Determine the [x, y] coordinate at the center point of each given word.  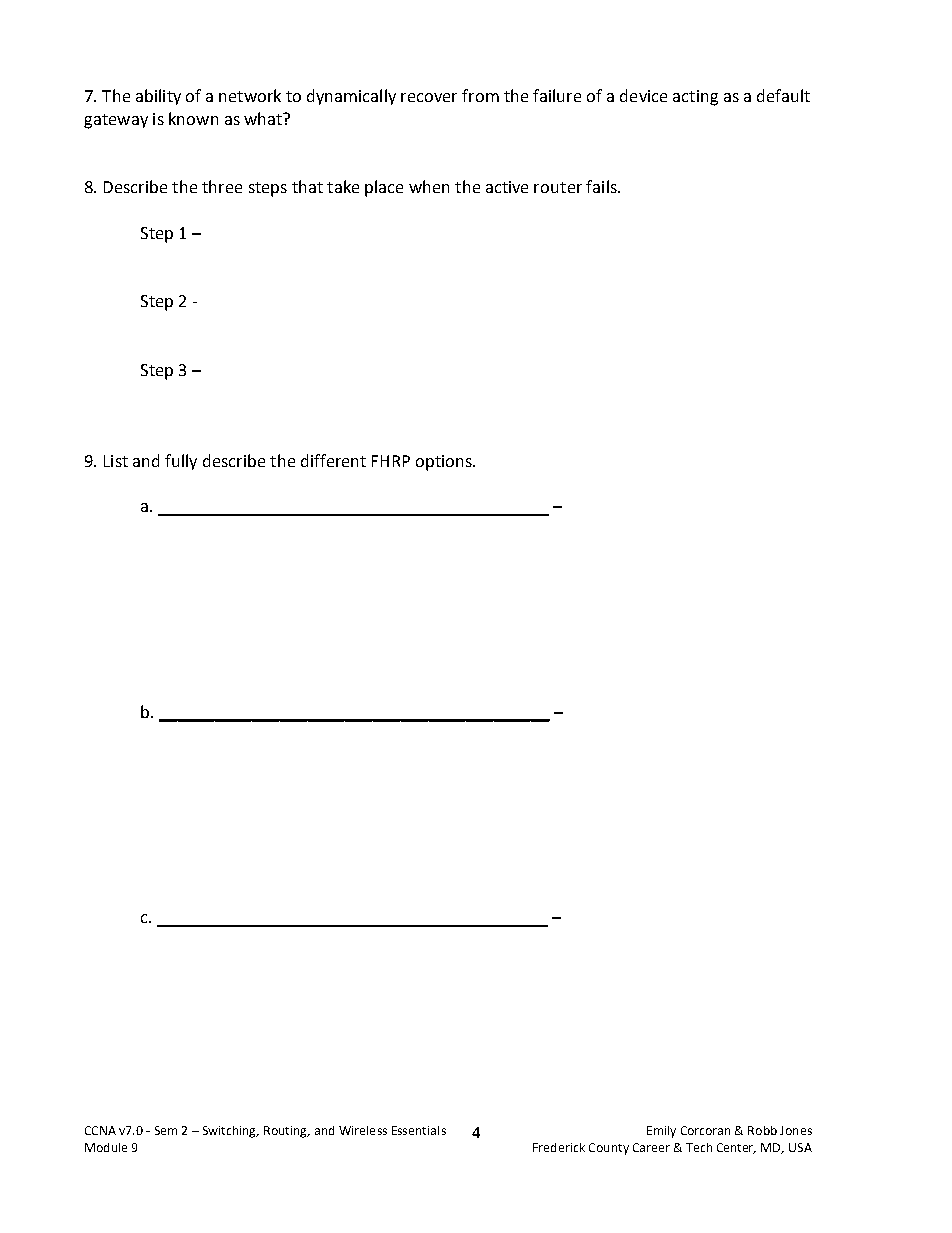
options [445, 463]
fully [181, 462]
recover [429, 97]
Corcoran [705, 1130]
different [333, 460]
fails [602, 186]
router [558, 187]
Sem [166, 1130]
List [116, 461]
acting [695, 98]
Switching [231, 1132]
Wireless [363, 1130]
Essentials [419, 1130]
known [193, 118]
